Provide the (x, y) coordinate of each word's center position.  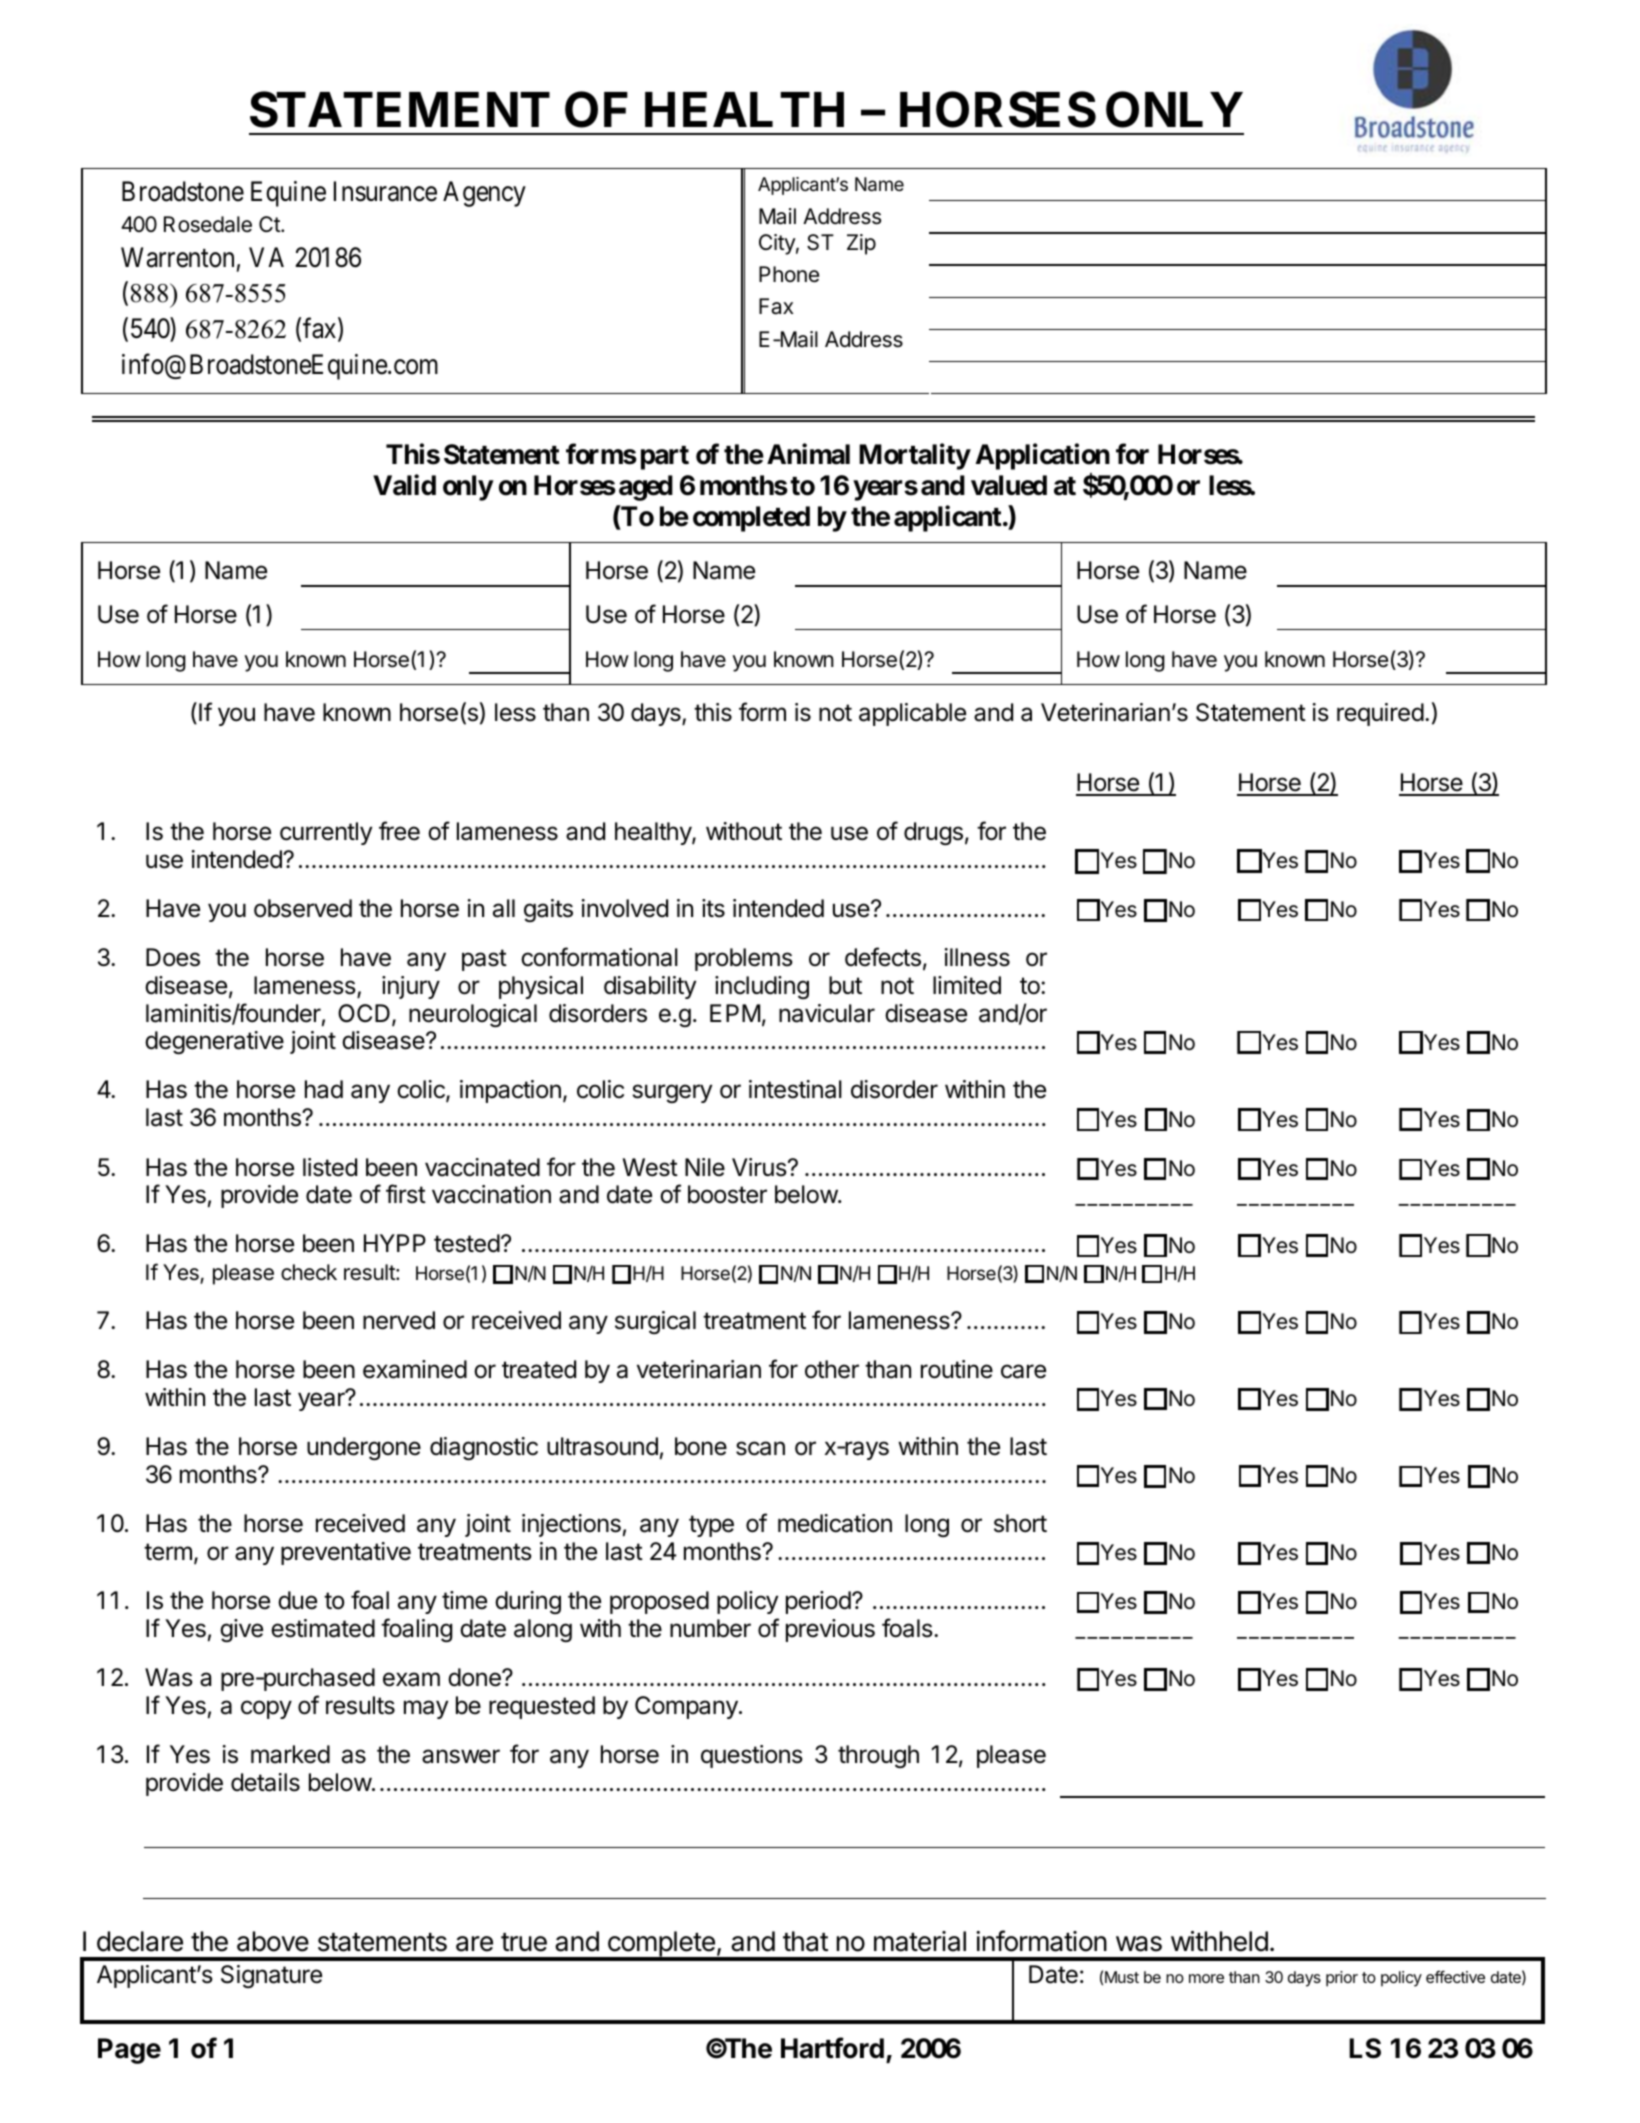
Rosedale (208, 224)
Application (1043, 457)
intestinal (795, 1089)
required (1380, 714)
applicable (912, 714)
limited (967, 985)
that (805, 1941)
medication (835, 1523)
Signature (271, 1976)
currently (326, 833)
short (1020, 1523)
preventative (346, 1553)
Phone (789, 274)
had (324, 1089)
